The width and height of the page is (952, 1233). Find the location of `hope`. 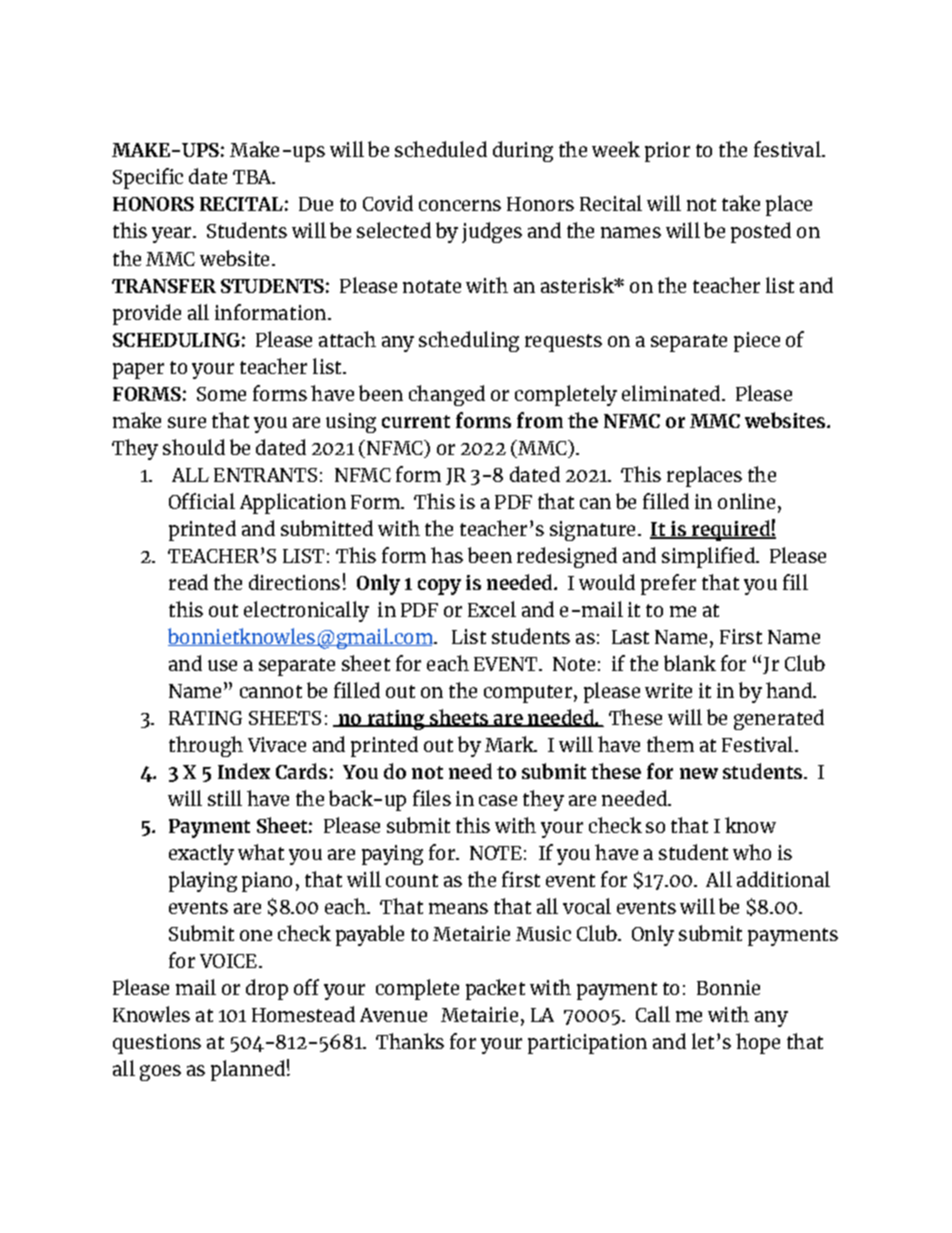

hope is located at coordinates (758, 1043).
